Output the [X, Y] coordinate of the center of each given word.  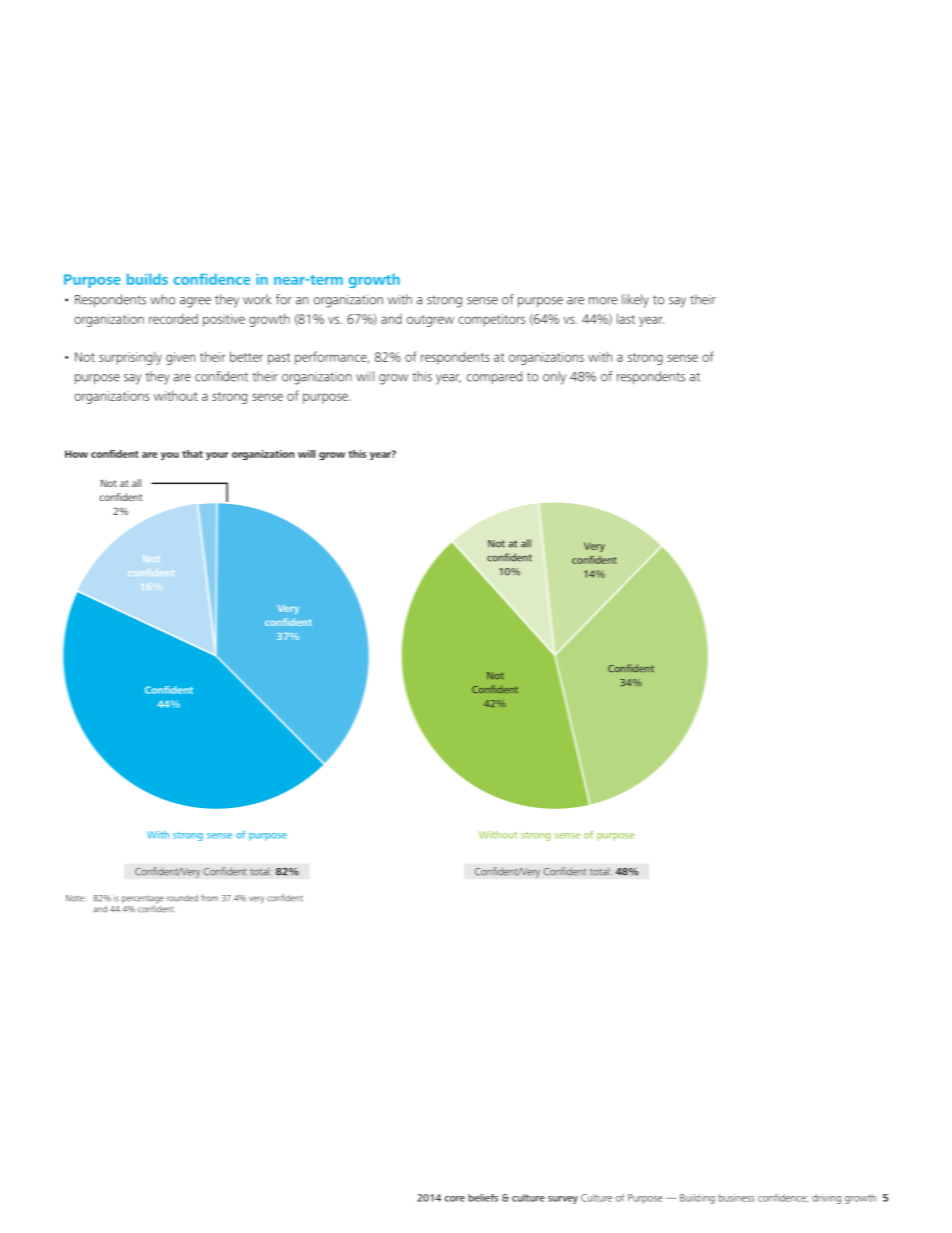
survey [563, 1200]
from [209, 898]
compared [494, 377]
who [162, 299]
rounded [182, 898]
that [192, 454]
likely [635, 301]
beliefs [483, 1198]
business [737, 1198]
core [455, 1199]
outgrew [430, 321]
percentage [143, 900]
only [554, 378]
